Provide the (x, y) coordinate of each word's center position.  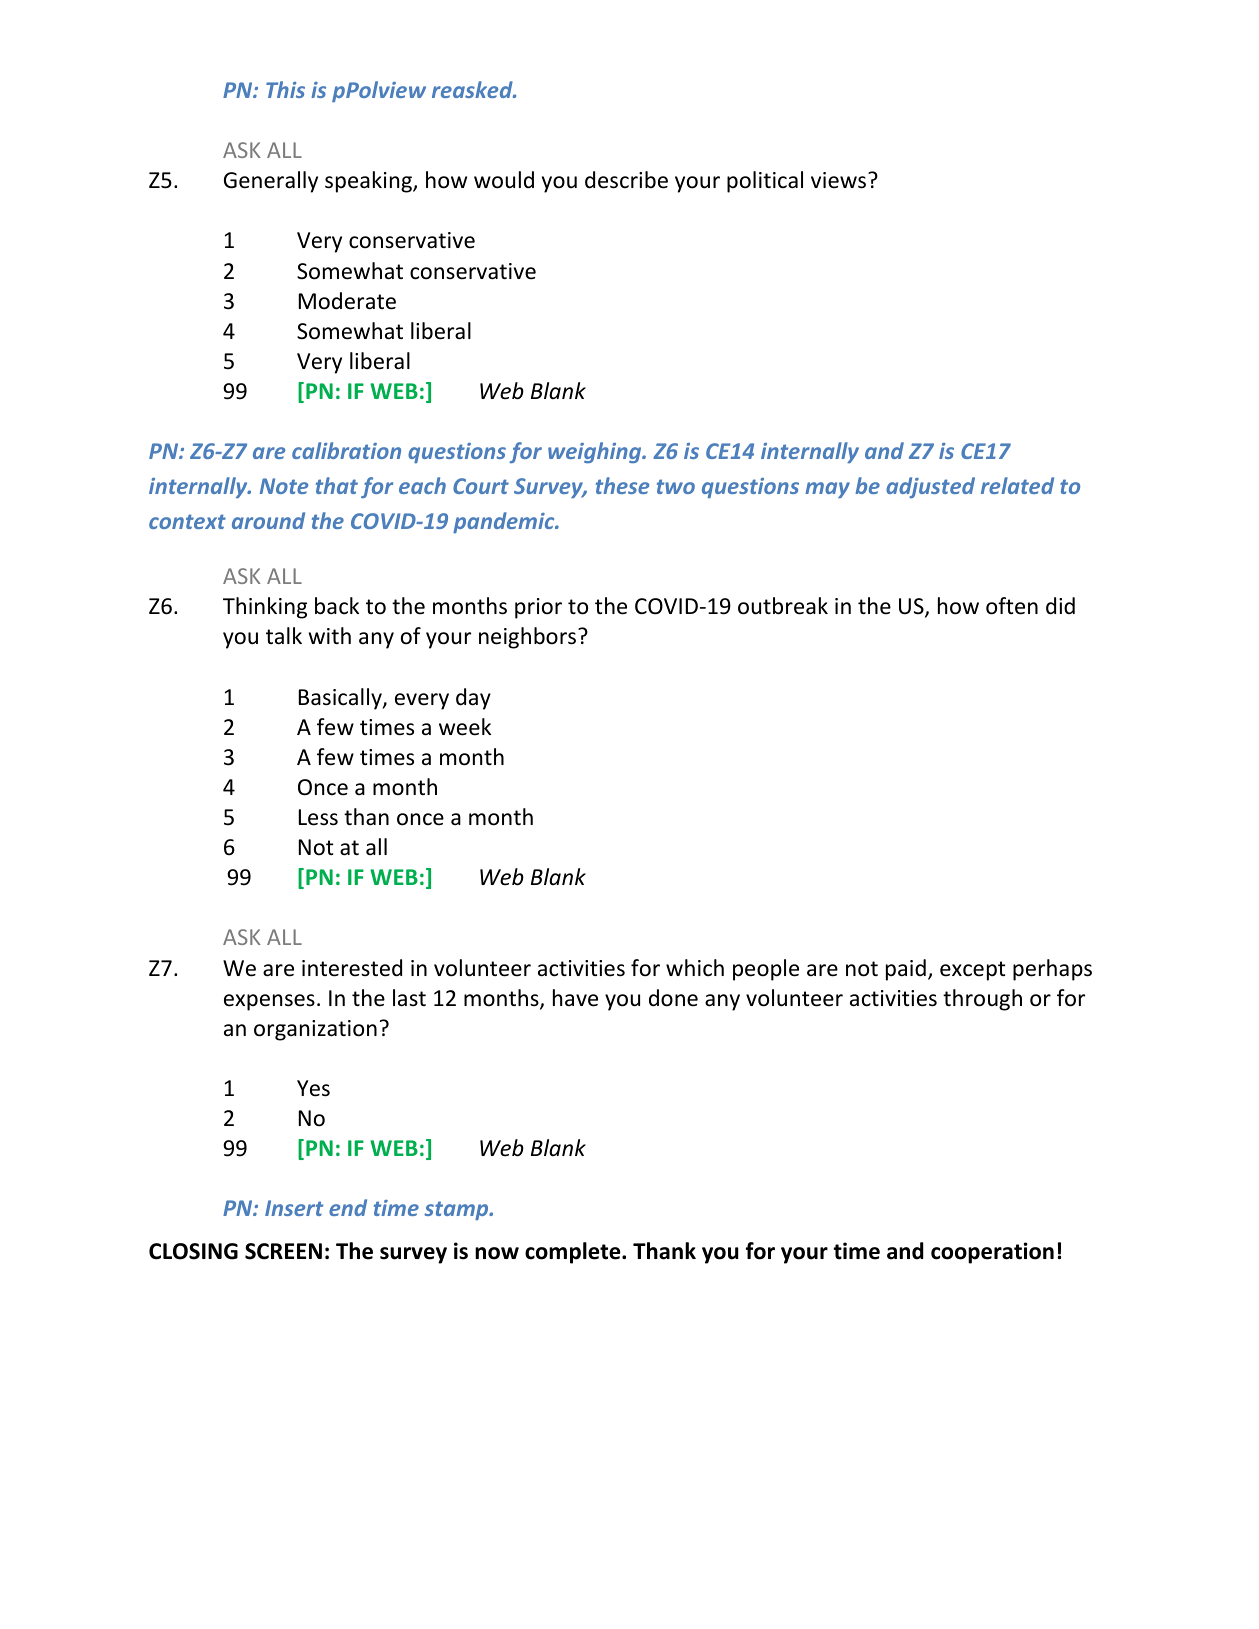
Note (284, 486)
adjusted (930, 487)
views (840, 180)
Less (318, 817)
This (285, 89)
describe (626, 180)
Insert (294, 1208)
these (622, 485)
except (973, 971)
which (695, 968)
